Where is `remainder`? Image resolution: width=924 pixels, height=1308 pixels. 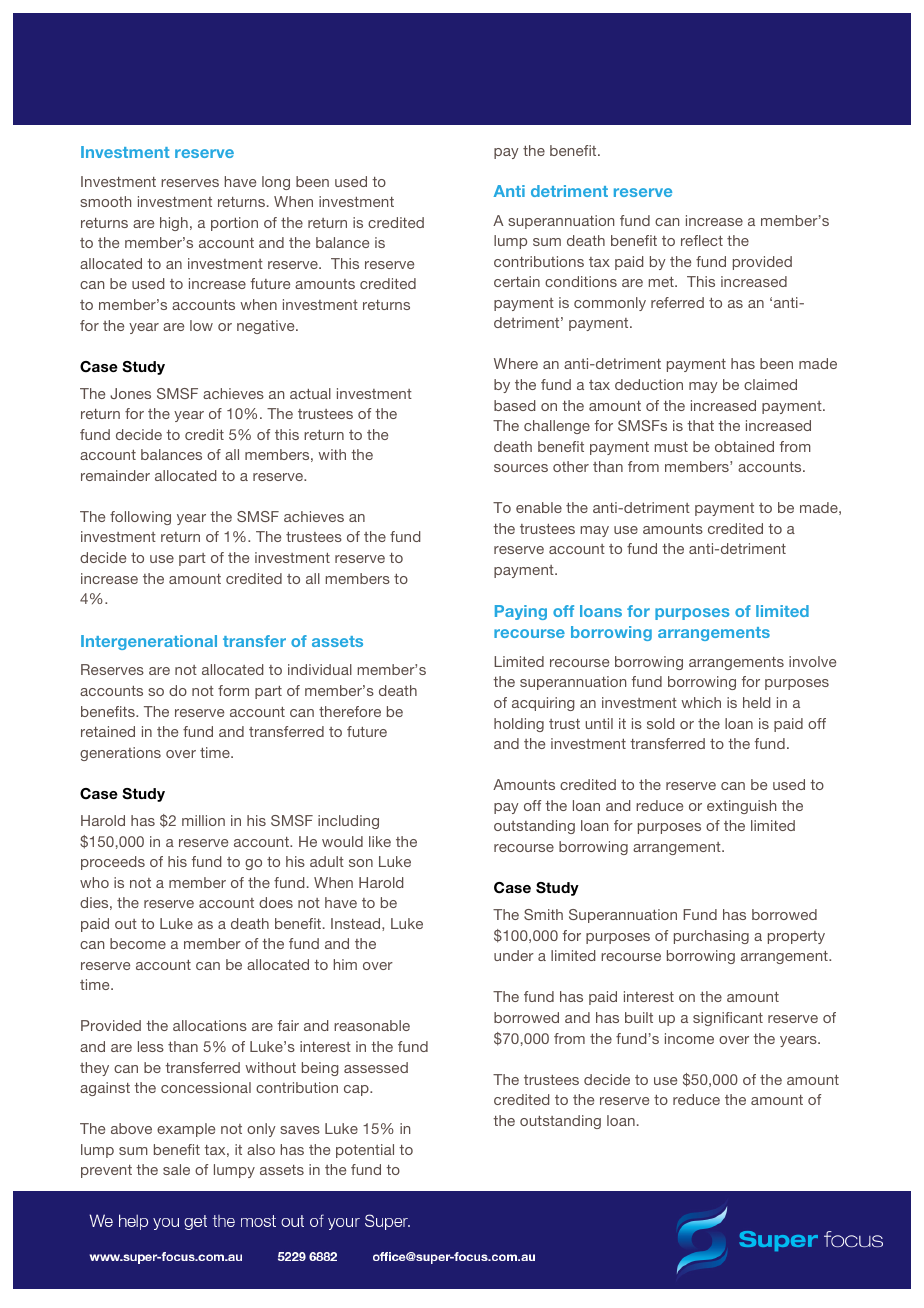
remainder is located at coordinates (115, 475).
